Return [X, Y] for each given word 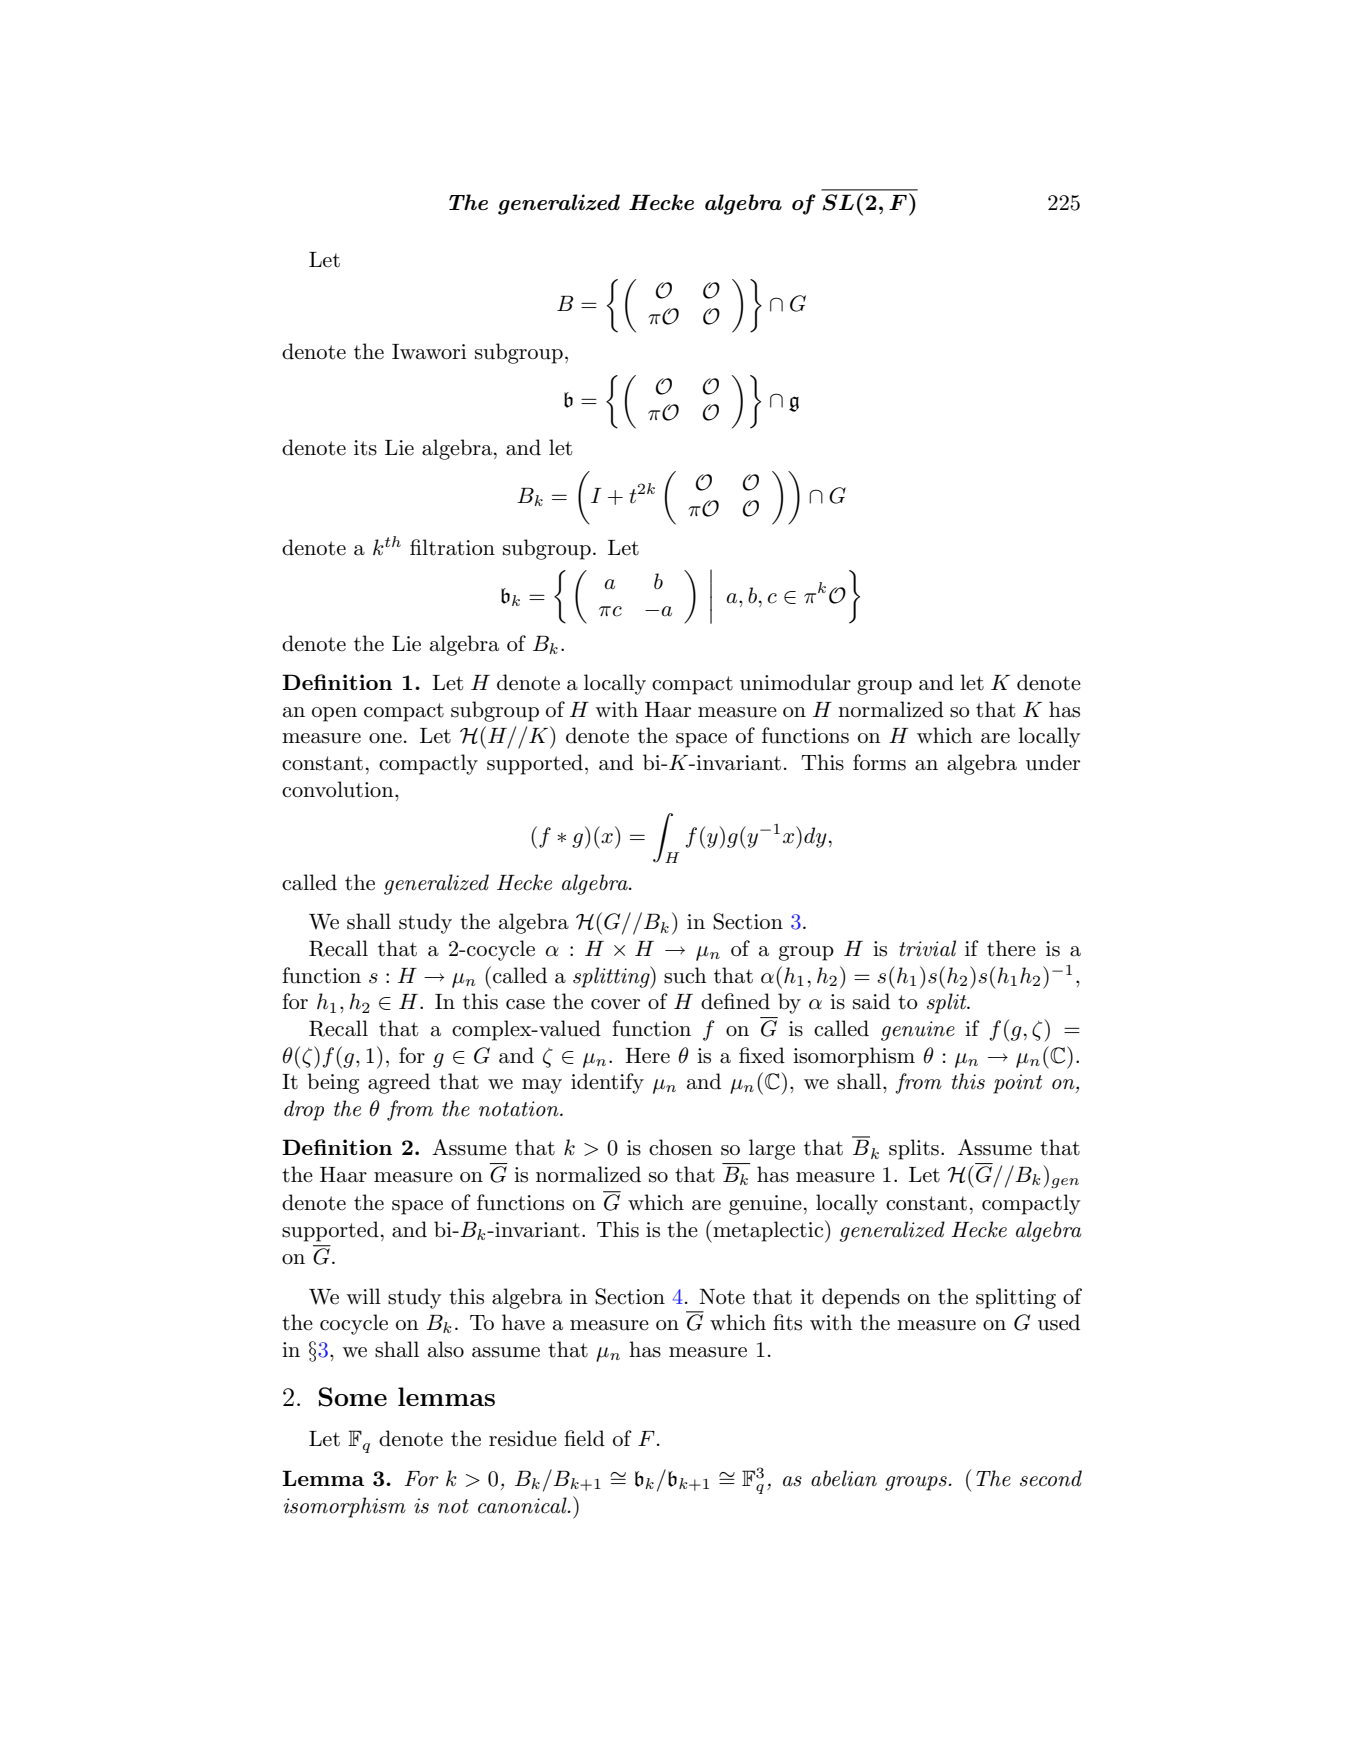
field [584, 1438]
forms [879, 762]
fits [787, 1322]
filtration [452, 547]
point [1017, 1084]
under [1053, 762]
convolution [339, 789]
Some [353, 1397]
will [364, 1296]
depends [861, 1298]
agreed [399, 1083]
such [685, 975]
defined [735, 1001]
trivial [927, 948]
